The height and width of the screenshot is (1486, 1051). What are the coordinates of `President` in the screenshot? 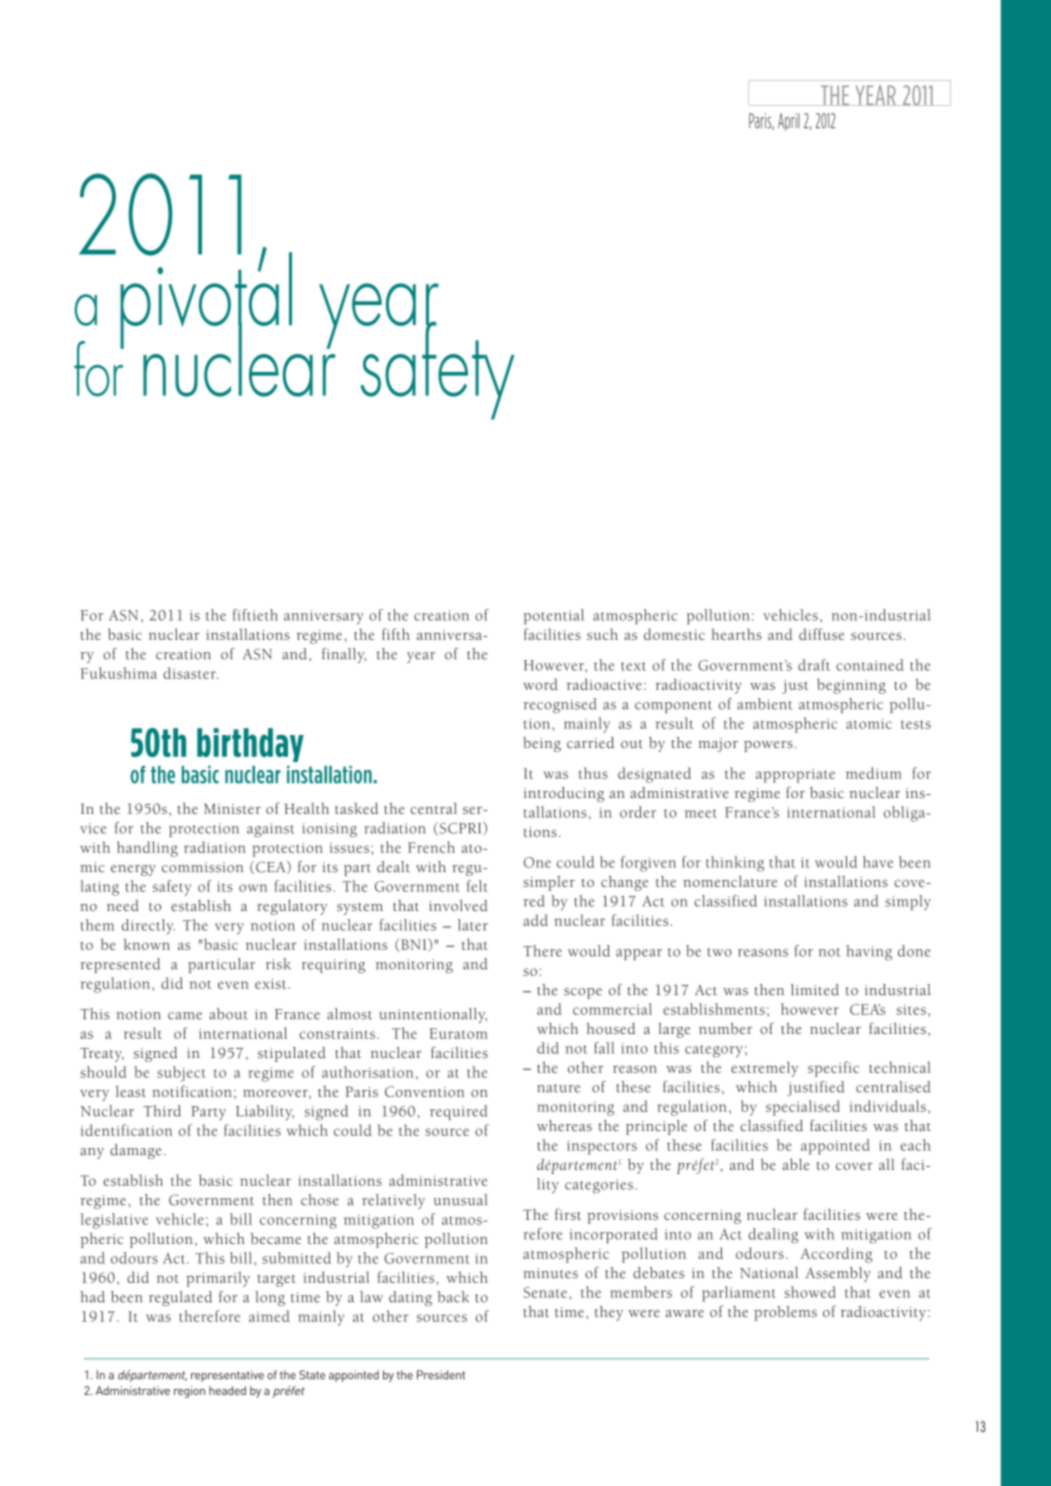 It's located at (441, 1375).
